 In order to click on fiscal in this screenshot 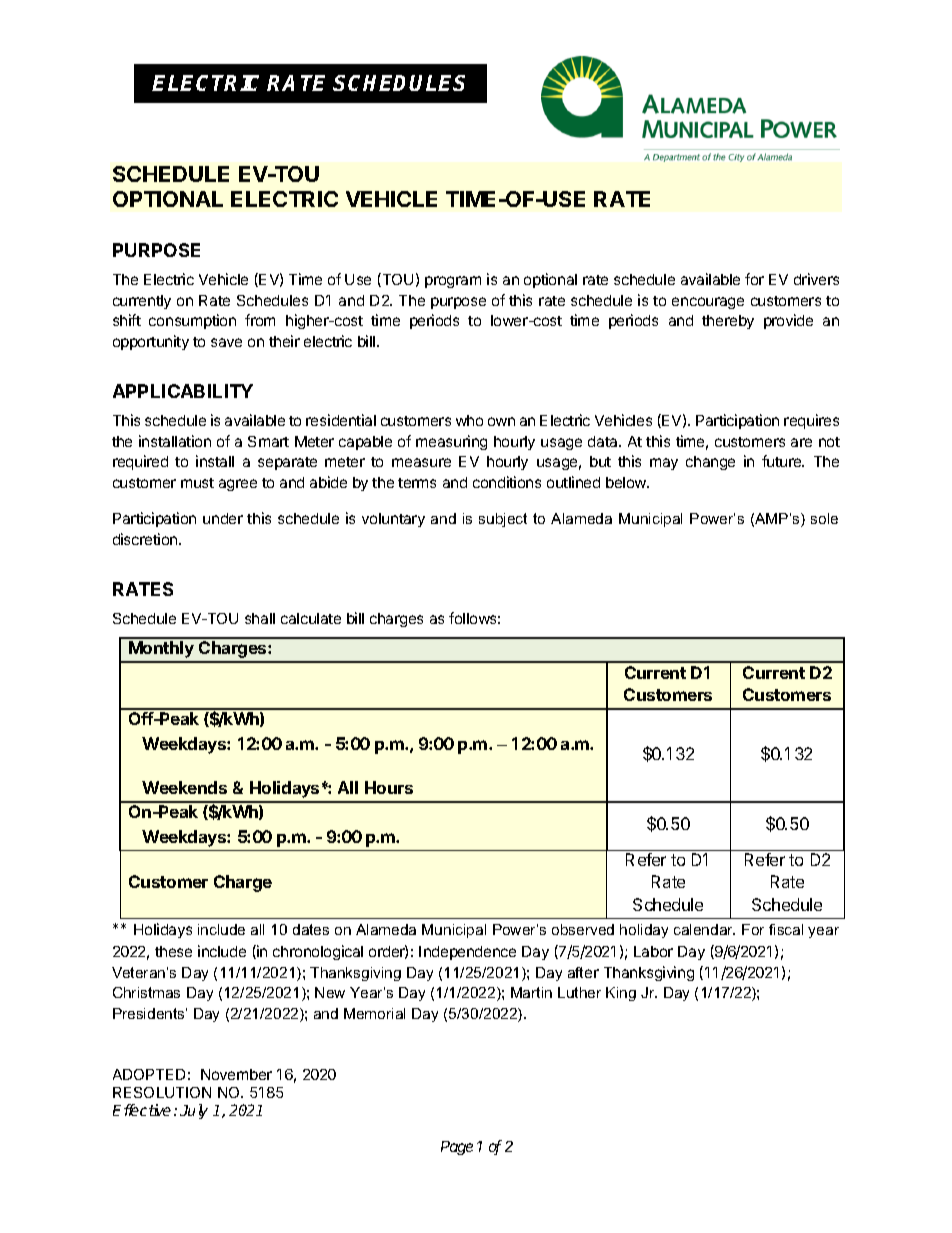, I will do `click(786, 929)`.
